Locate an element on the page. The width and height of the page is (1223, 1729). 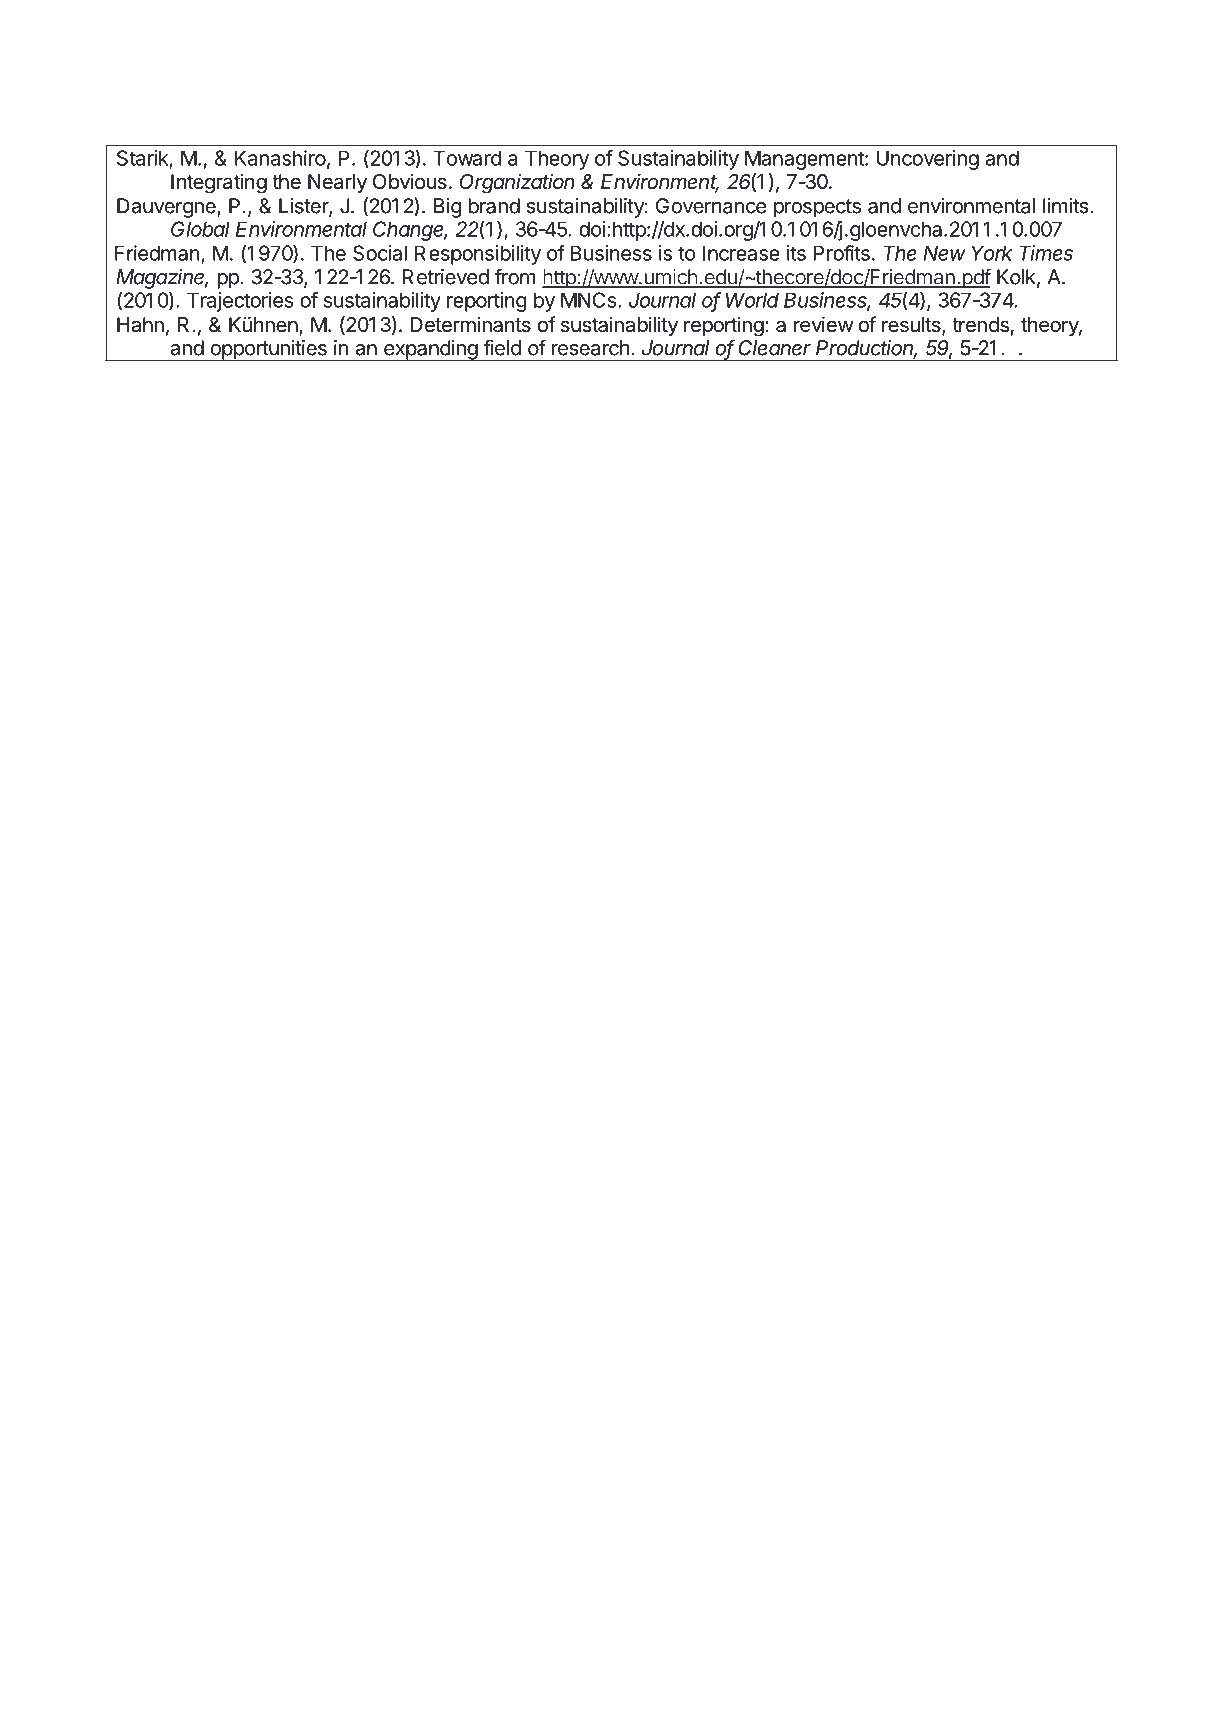
opportunities is located at coordinates (268, 350).
